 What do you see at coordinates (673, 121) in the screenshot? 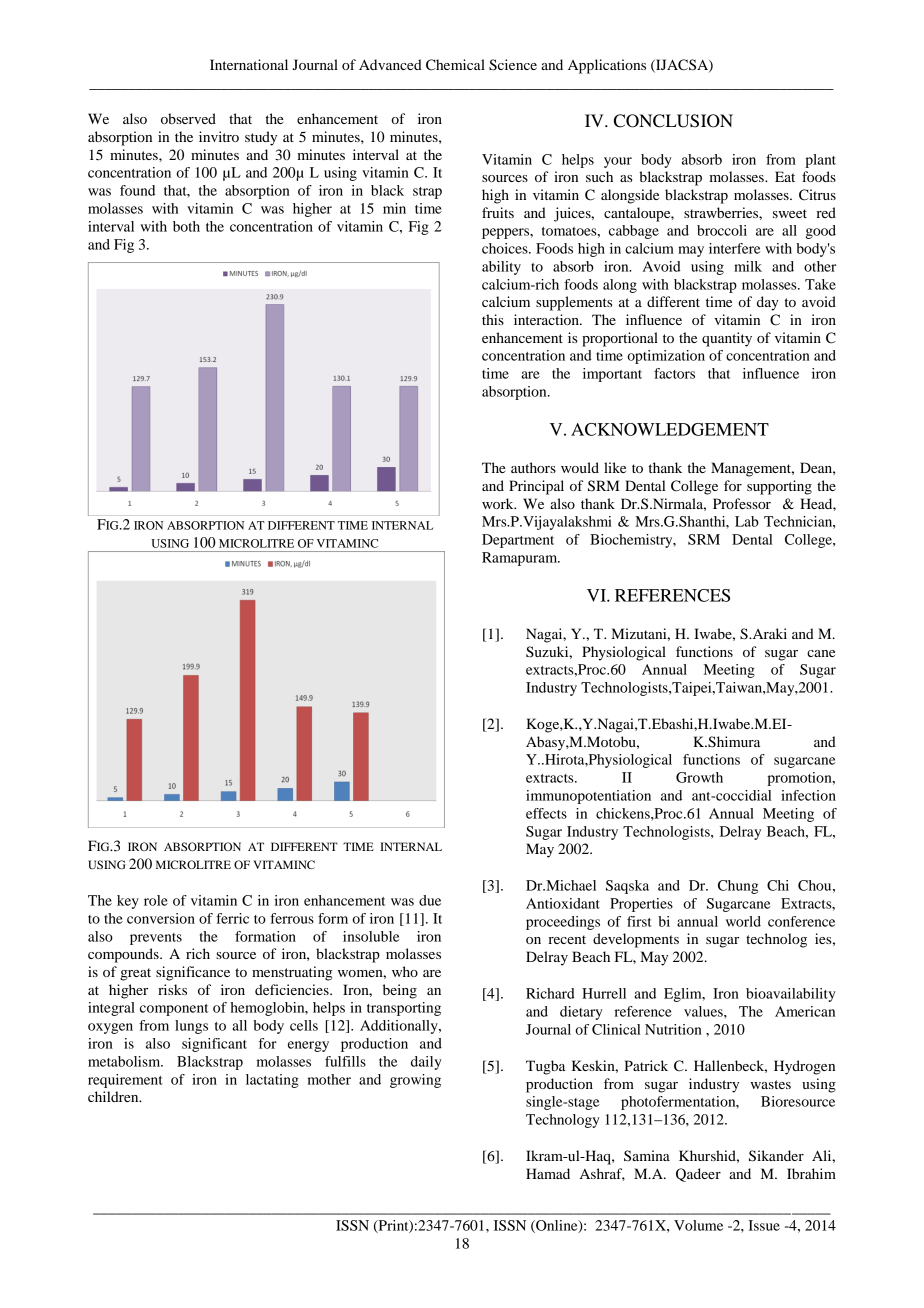
I see `CONCLUSION` at bounding box center [673, 121].
